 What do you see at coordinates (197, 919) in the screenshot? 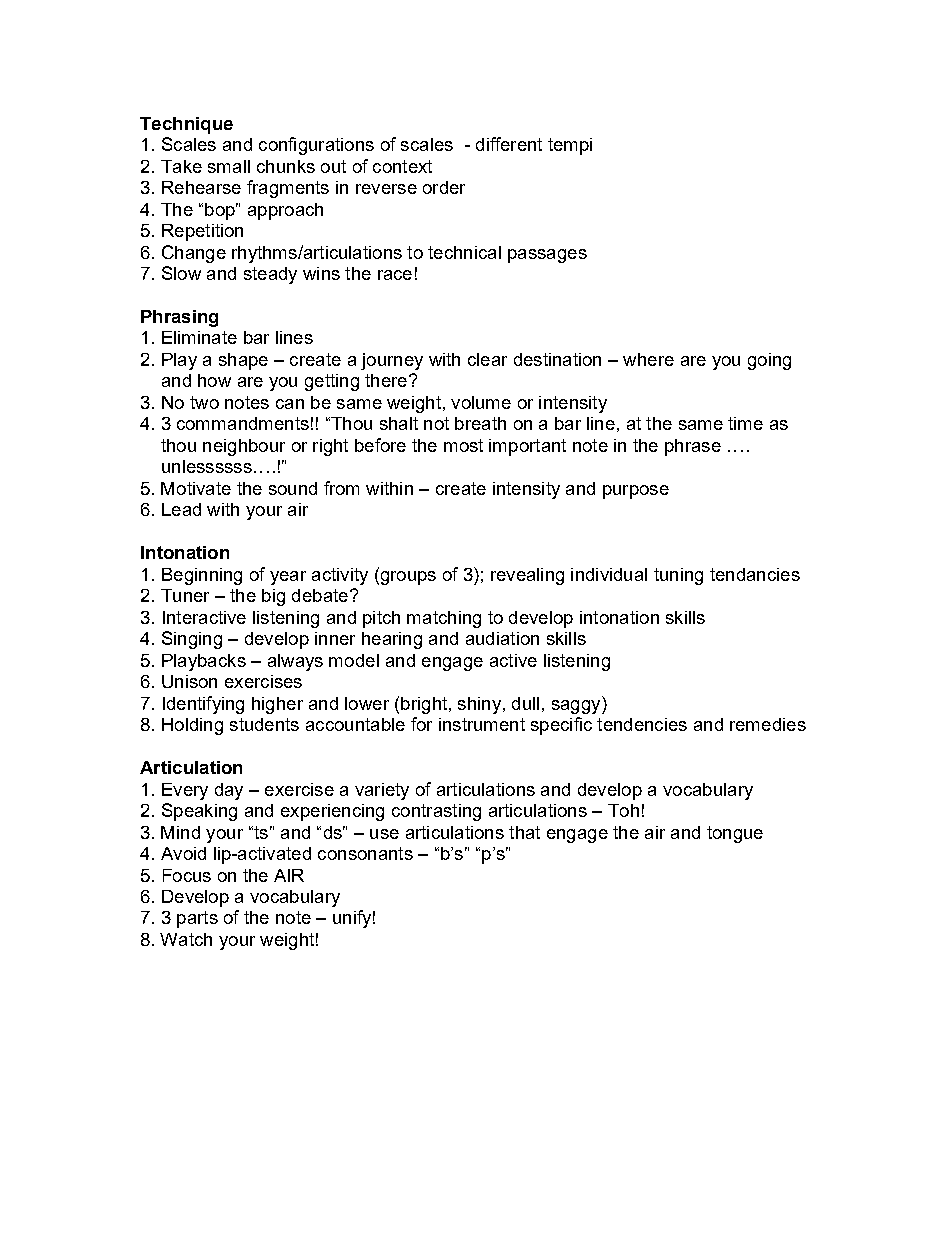
I see `parts` at bounding box center [197, 919].
